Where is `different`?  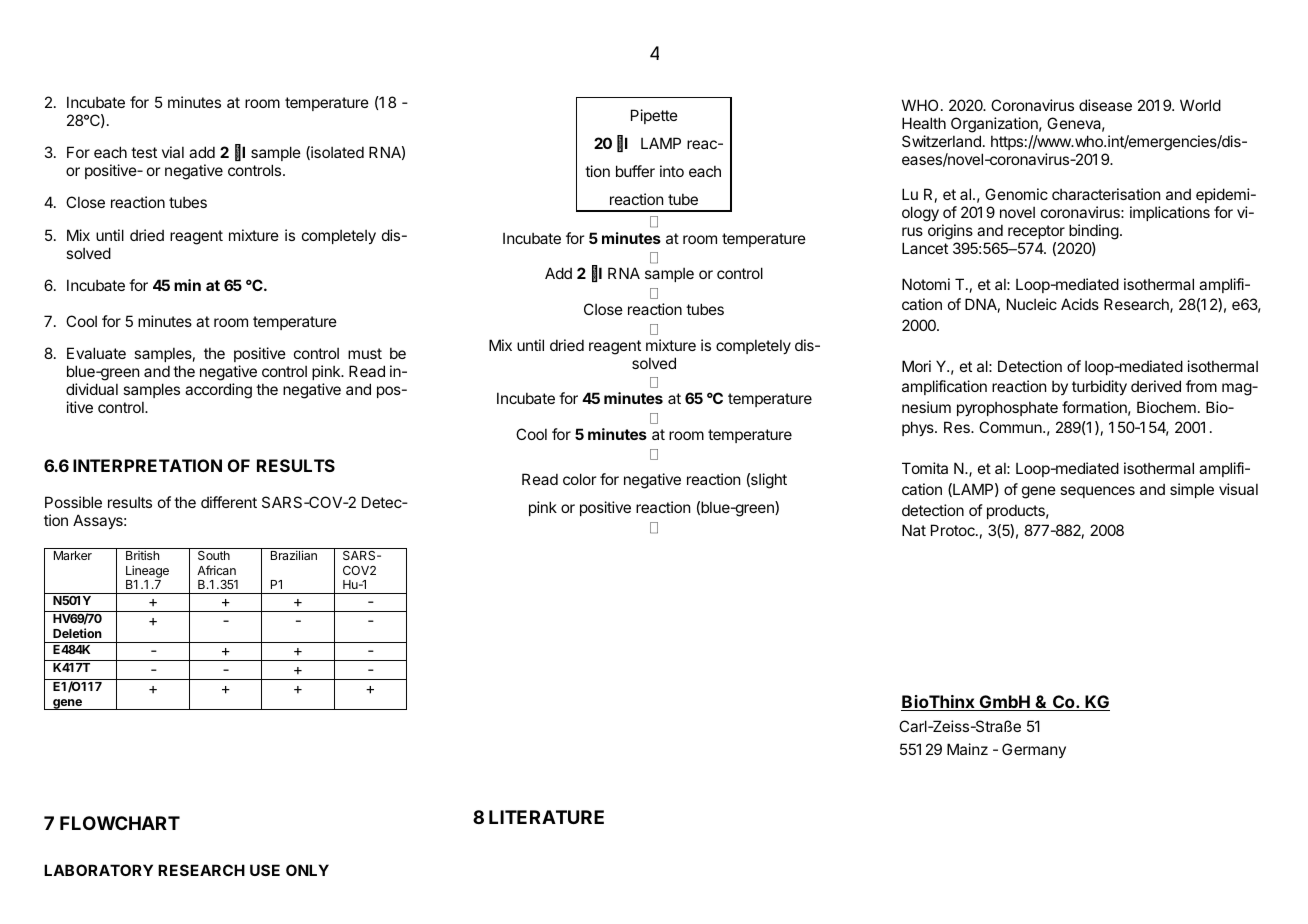
different is located at coordinates (229, 502).
